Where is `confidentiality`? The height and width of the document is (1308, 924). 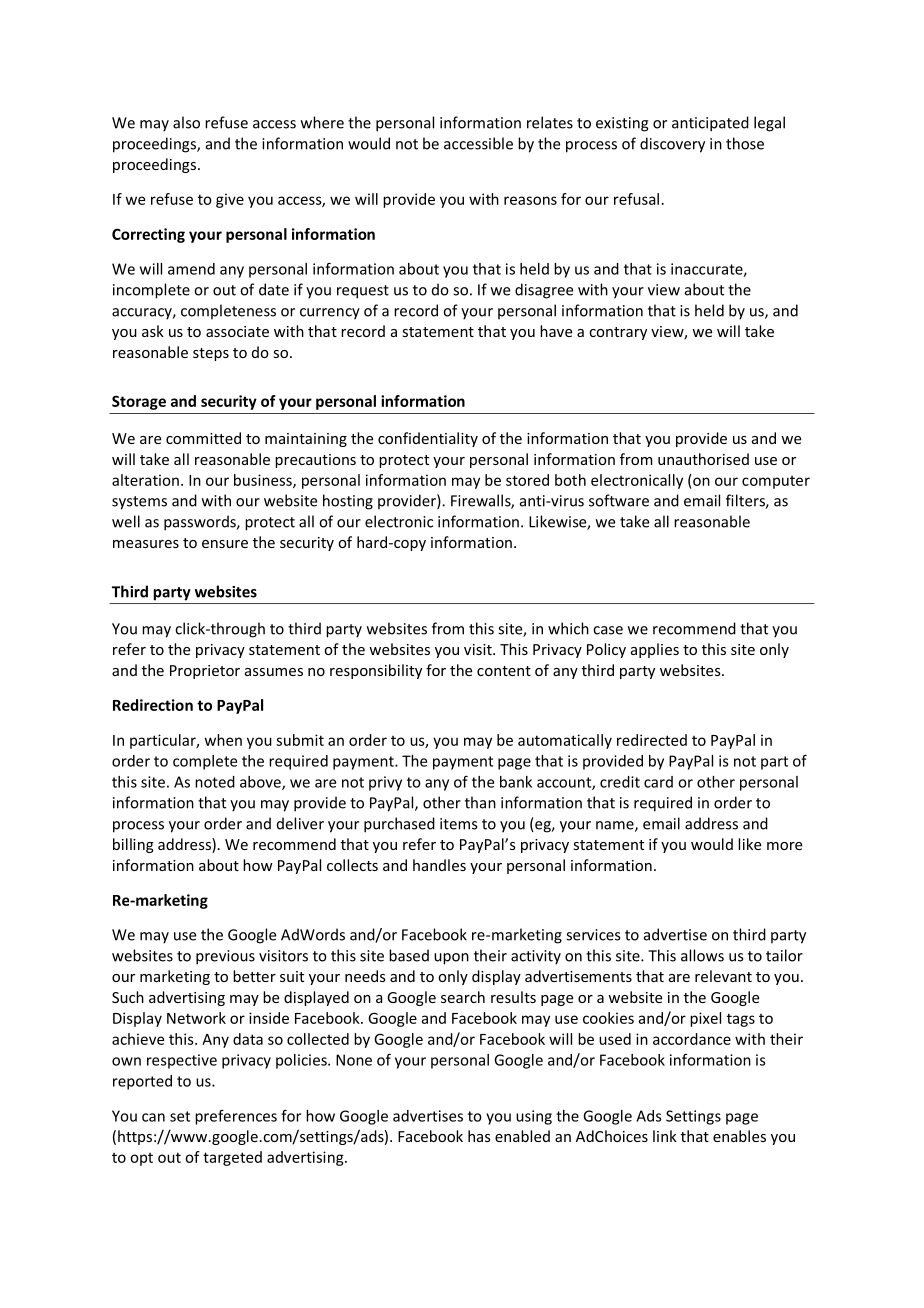
confidentiality is located at coordinates (428, 439).
